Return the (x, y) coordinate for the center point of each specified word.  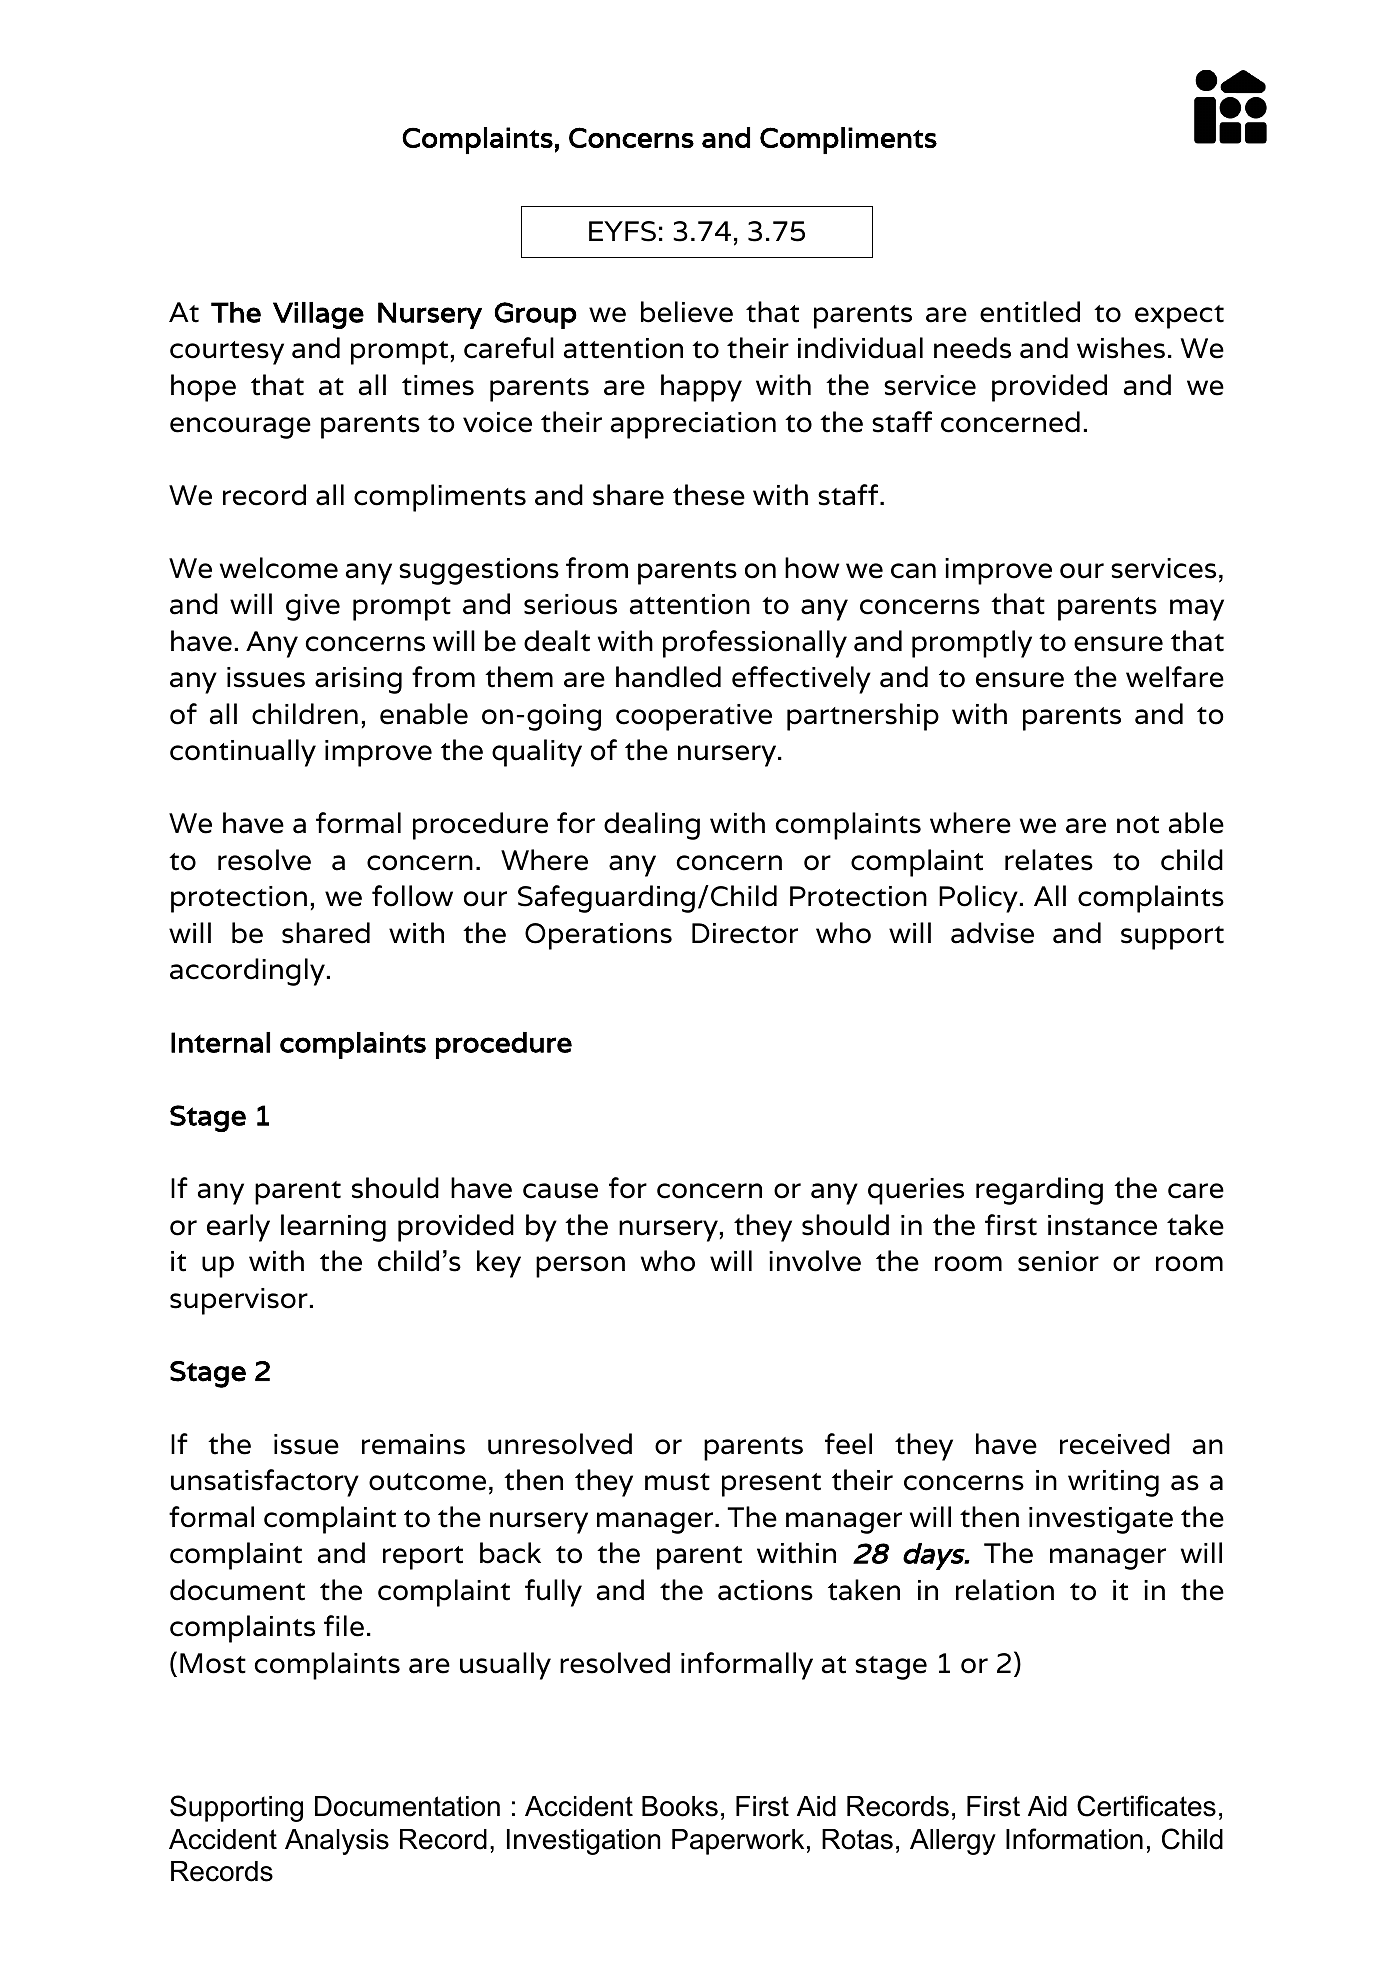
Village (318, 315)
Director (745, 933)
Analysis (337, 1842)
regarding (1039, 1191)
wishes (1121, 348)
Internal (220, 1042)
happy (701, 388)
